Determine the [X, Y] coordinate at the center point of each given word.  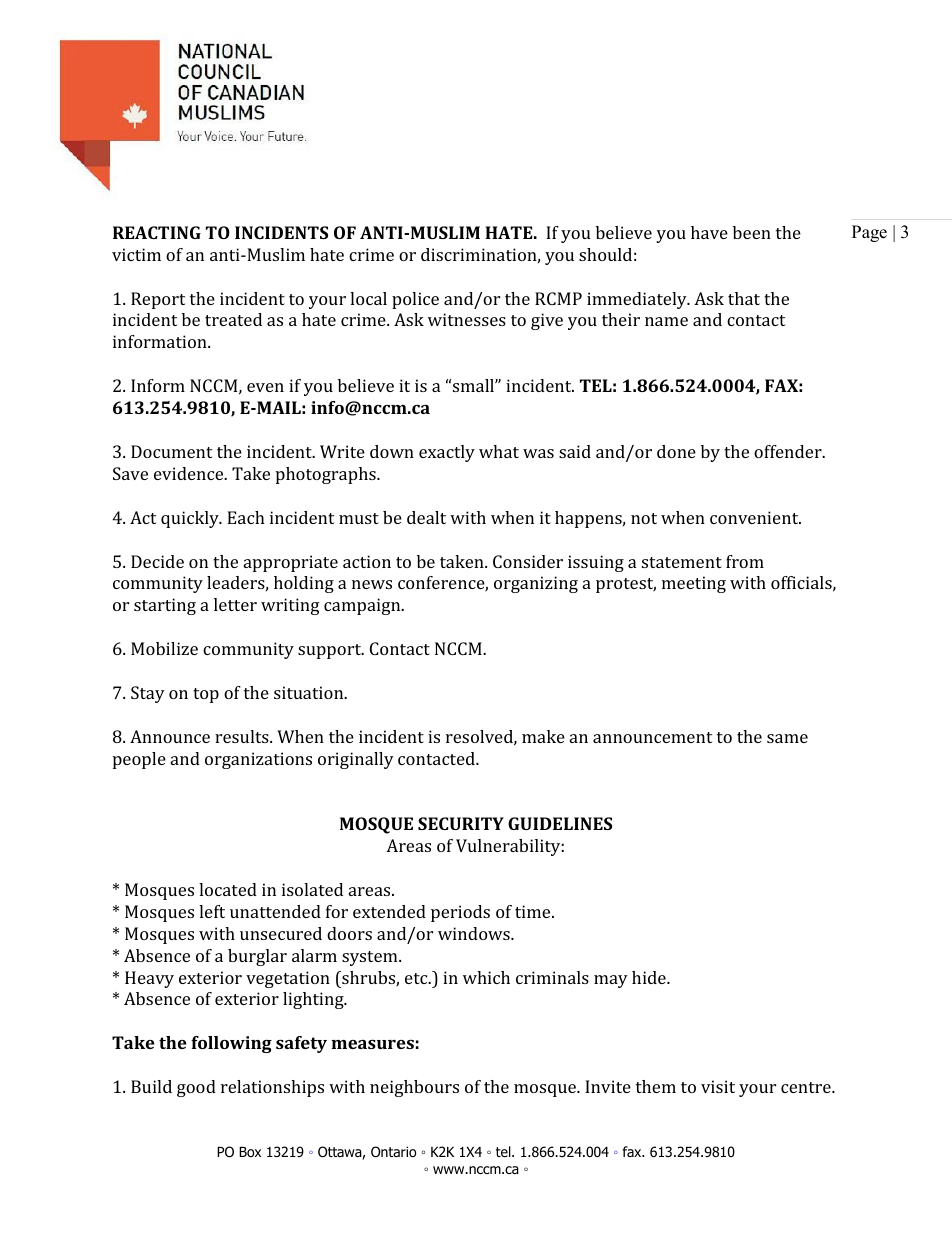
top [206, 695]
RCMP [558, 298]
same [787, 738]
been [752, 232]
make [543, 736]
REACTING [157, 232]
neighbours [414, 1088]
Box [250, 1152]
